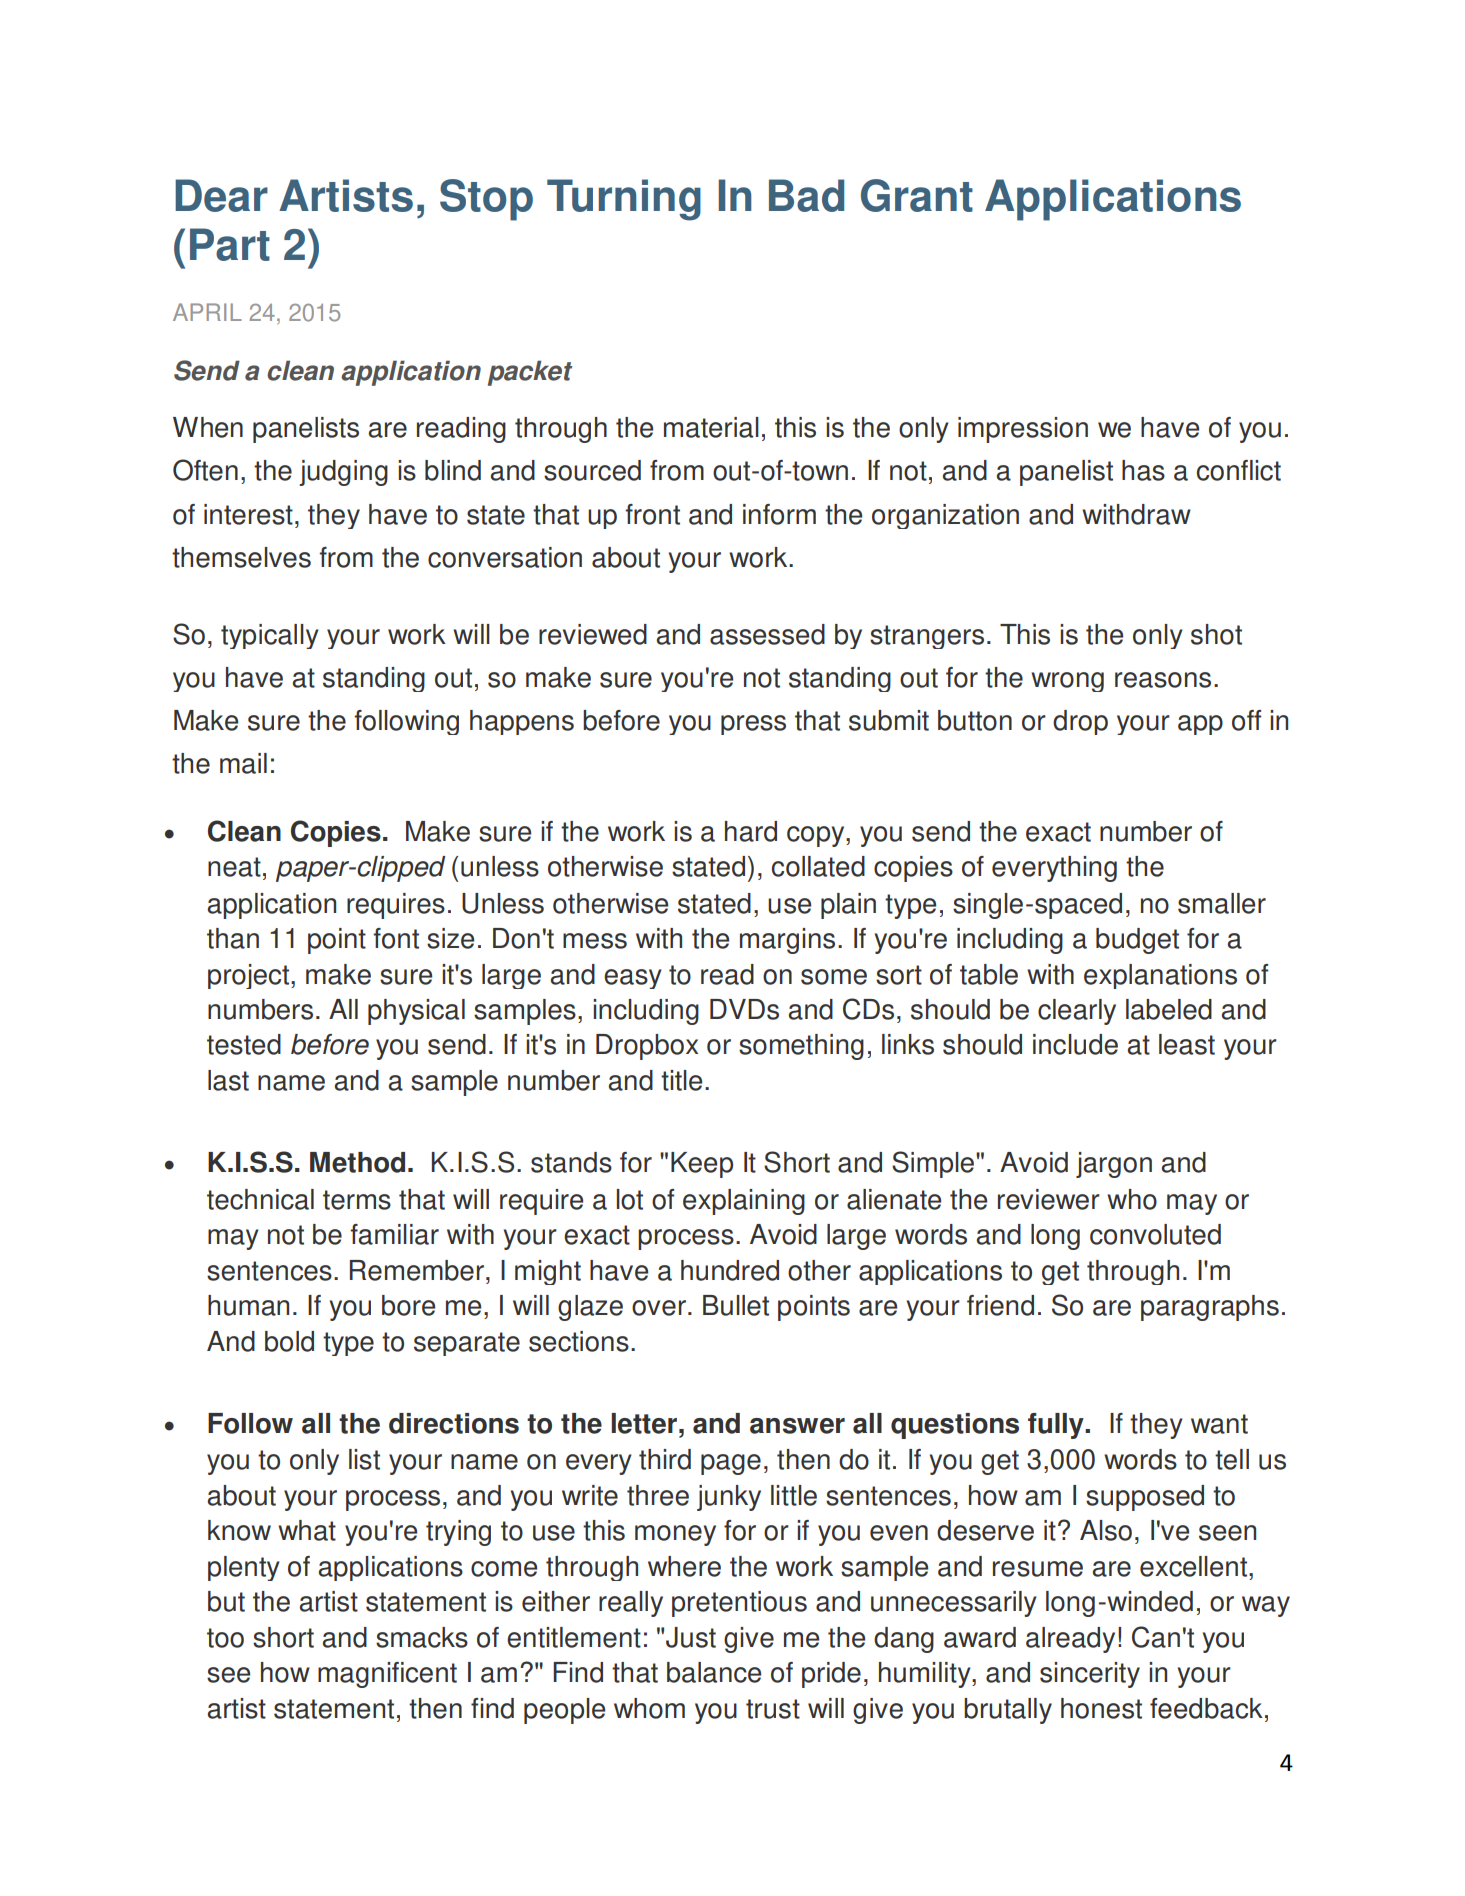  What do you see at coordinates (1143, 470) in the screenshot?
I see `has` at bounding box center [1143, 470].
